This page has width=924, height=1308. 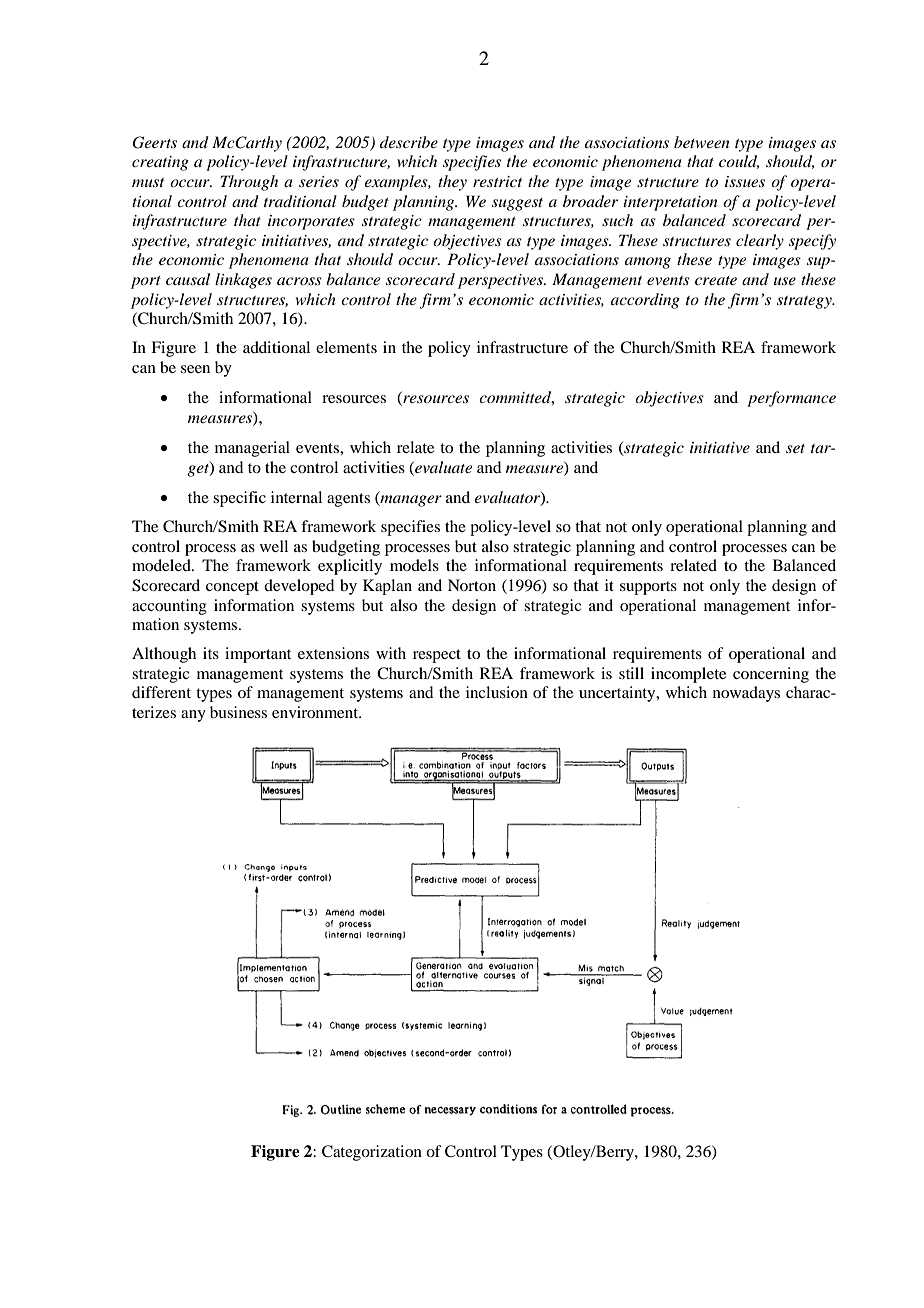 What do you see at coordinates (239, 499) in the page?
I see `specific` at bounding box center [239, 499].
